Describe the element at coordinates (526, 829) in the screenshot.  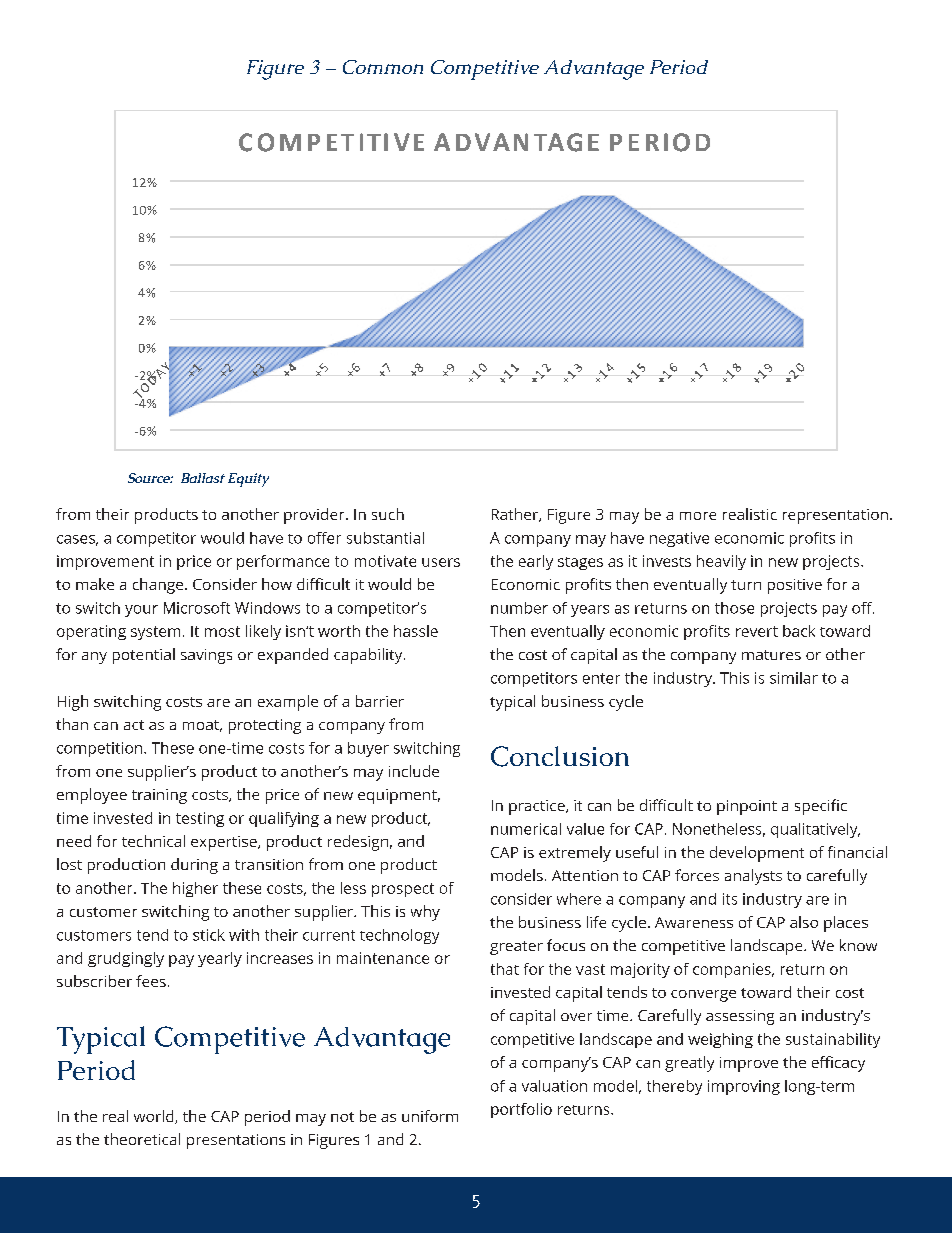
I see `numerical` at that location.
